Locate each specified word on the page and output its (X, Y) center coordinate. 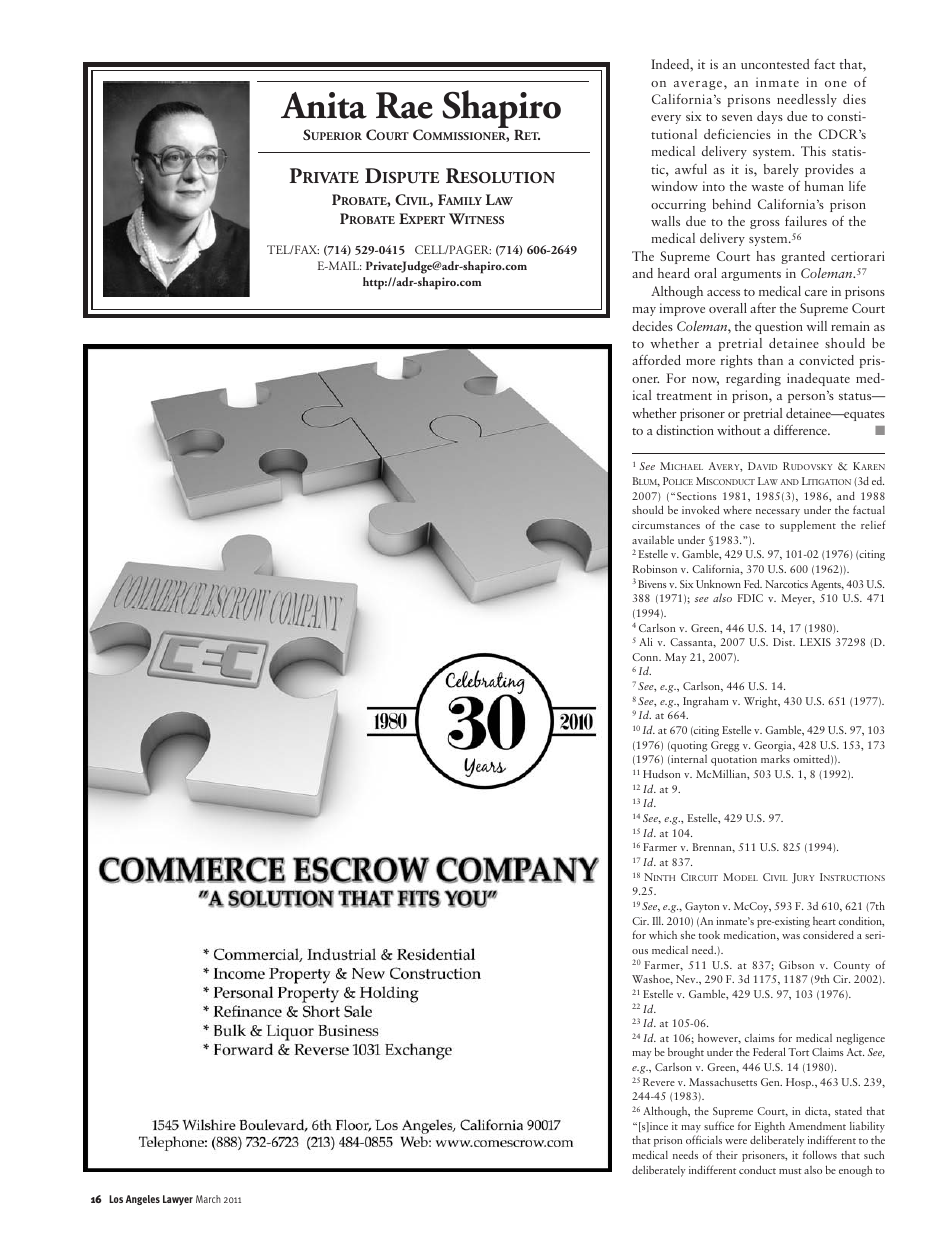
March (208, 1199)
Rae (404, 105)
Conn (646, 657)
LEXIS (815, 642)
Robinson (655, 568)
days (770, 117)
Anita (324, 105)
